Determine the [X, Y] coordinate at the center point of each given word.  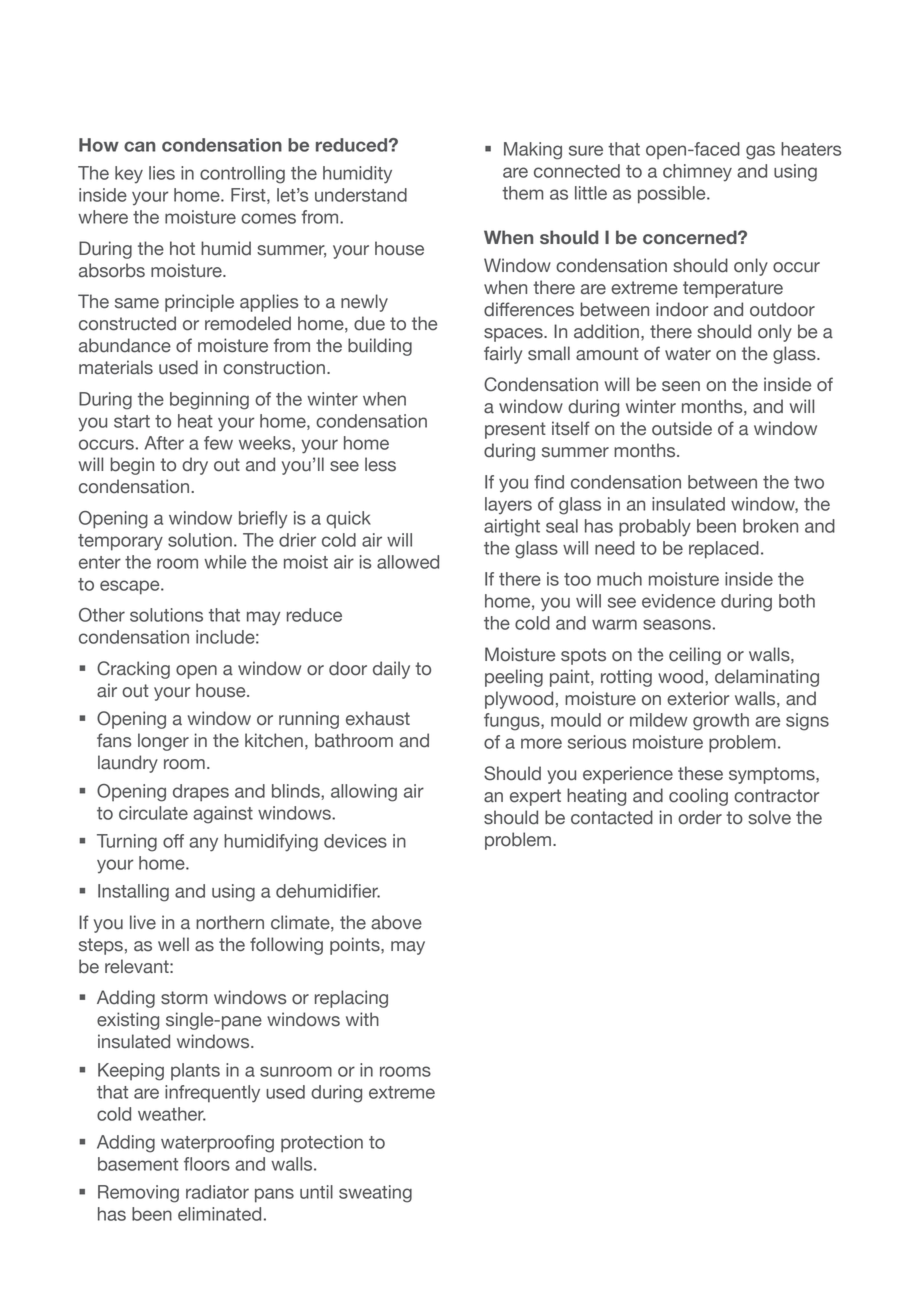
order [700, 817]
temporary [120, 542]
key [129, 175]
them [522, 193]
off [173, 841]
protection [322, 1144]
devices [355, 841]
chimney [697, 173]
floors [207, 1164]
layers [508, 505]
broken [770, 526]
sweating [375, 1194]
